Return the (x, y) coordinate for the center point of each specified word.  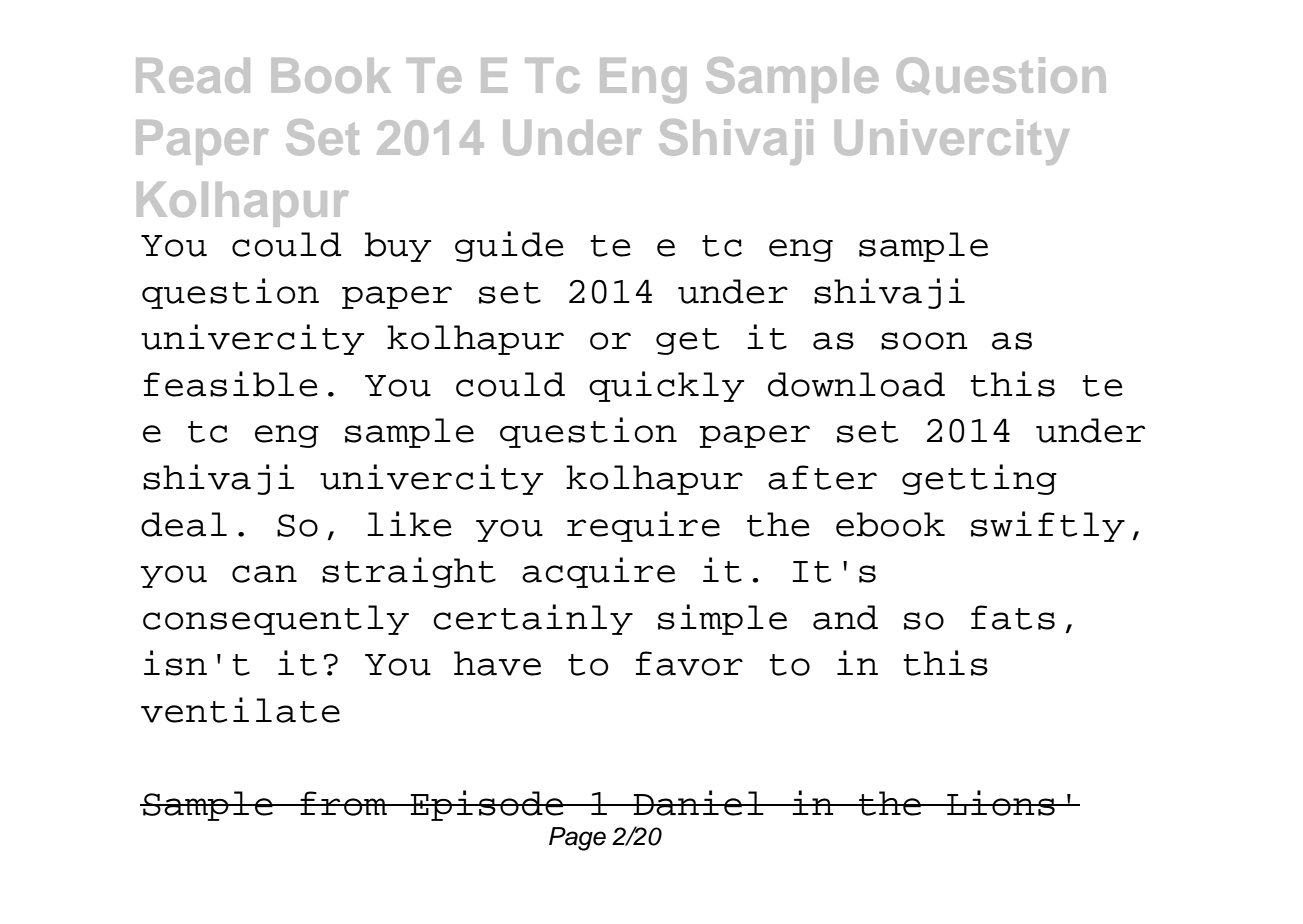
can (264, 574)
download (856, 384)
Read (193, 75)
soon (924, 341)
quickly (666, 386)
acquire (598, 572)
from (343, 803)
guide (509, 246)
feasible (231, 384)
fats (1013, 617)
